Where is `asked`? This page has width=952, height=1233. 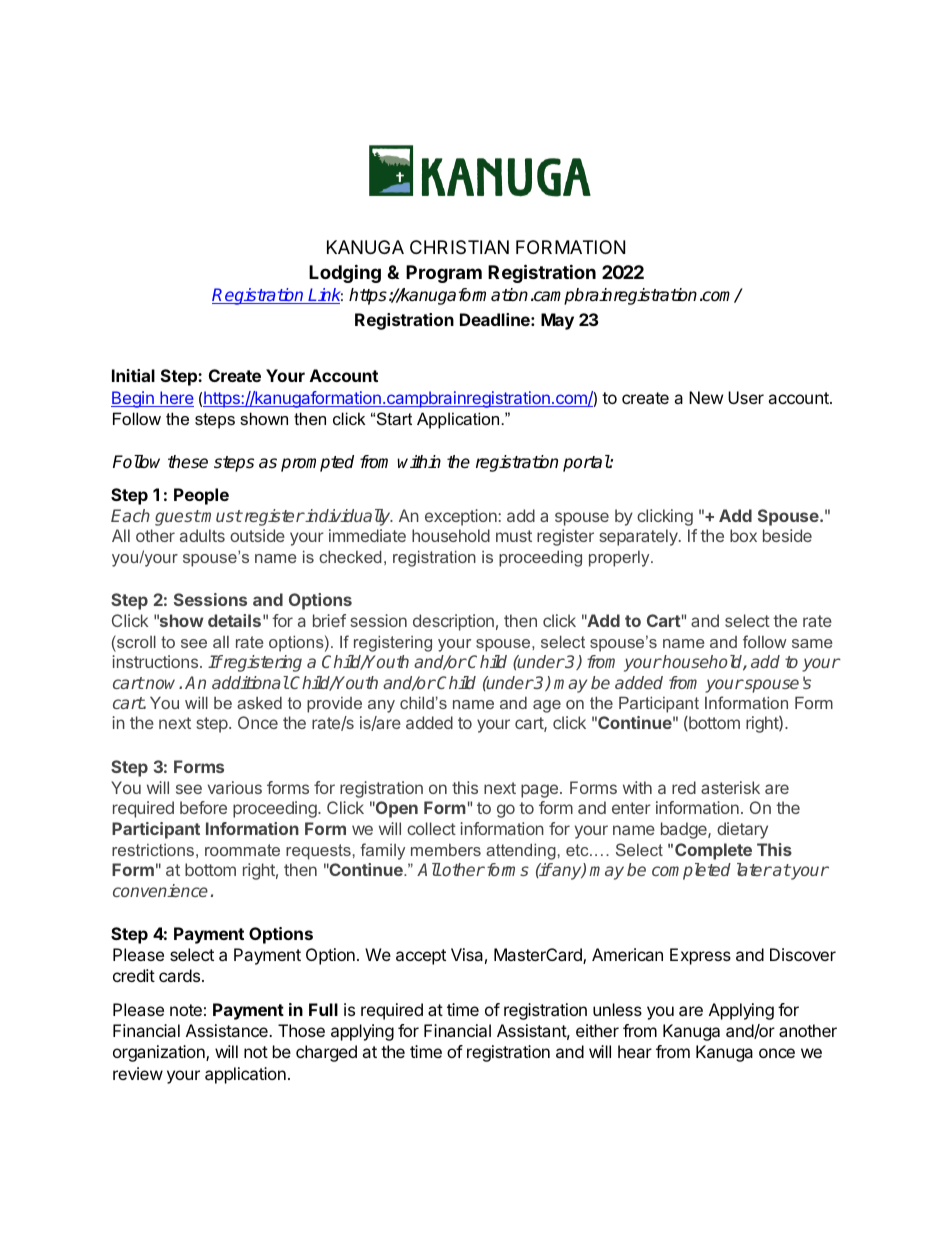 asked is located at coordinates (259, 703).
